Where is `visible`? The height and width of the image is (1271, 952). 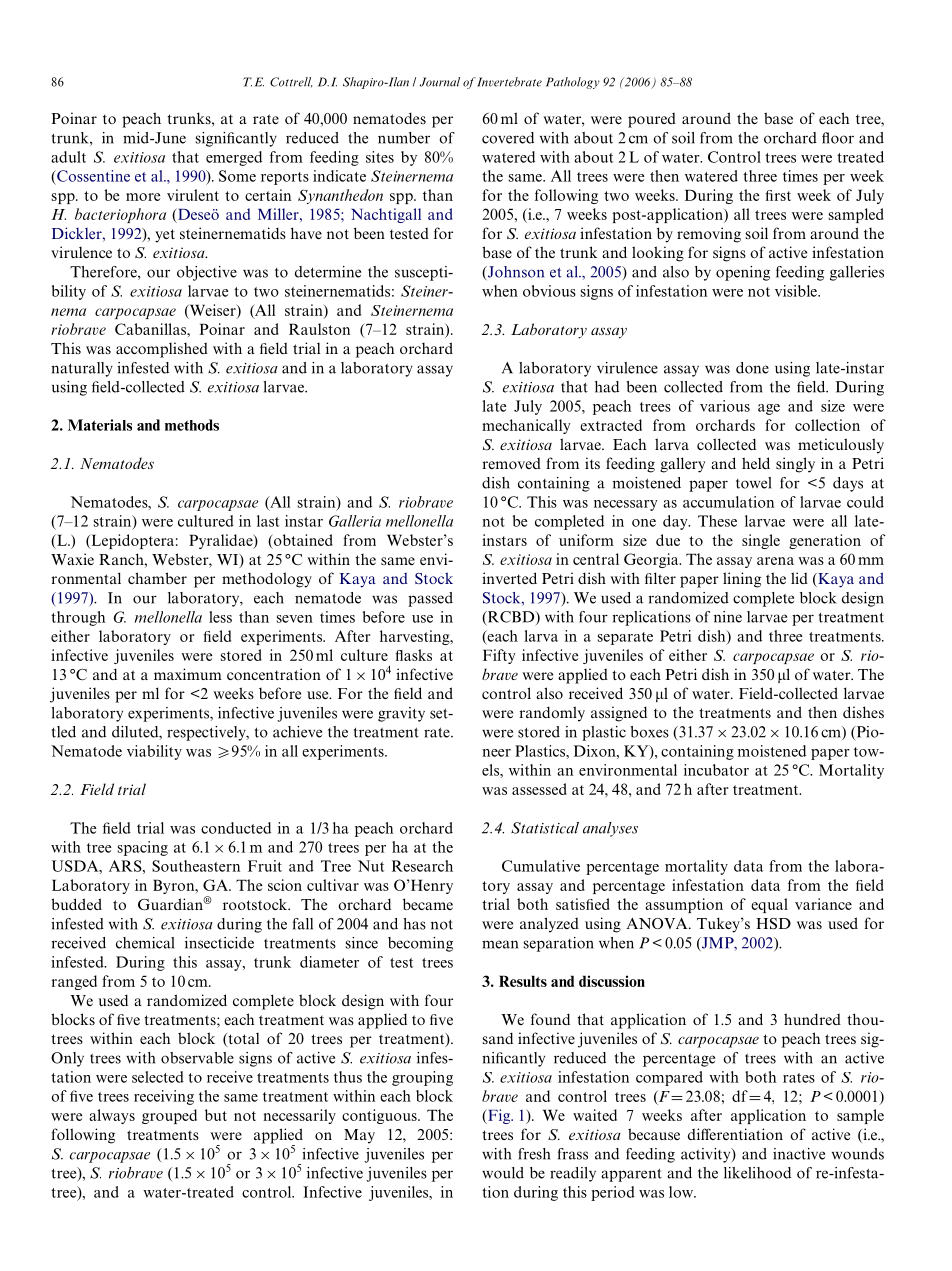 visible is located at coordinates (797, 291).
